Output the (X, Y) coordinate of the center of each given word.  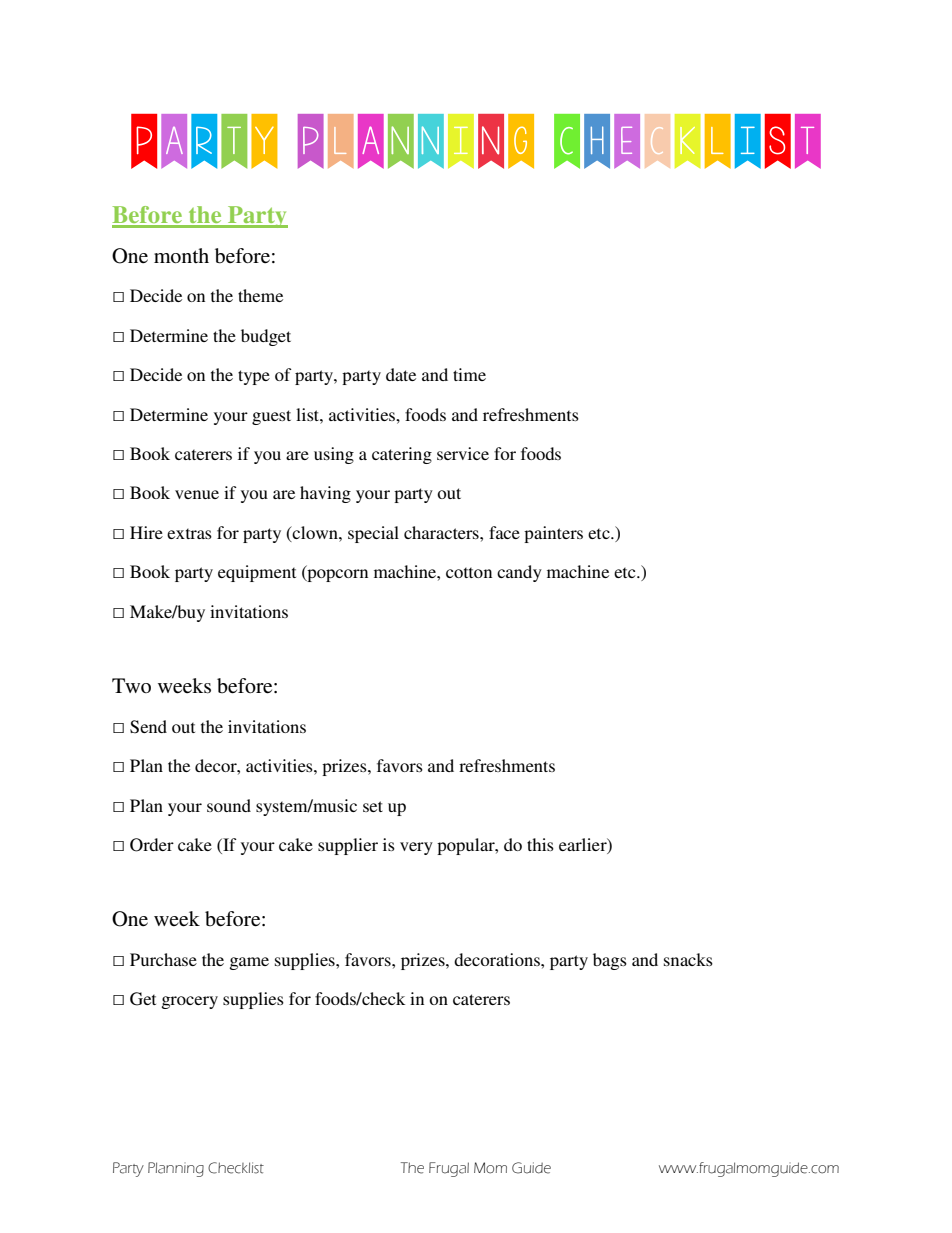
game (249, 963)
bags (610, 961)
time (469, 374)
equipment (257, 573)
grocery (190, 1002)
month (181, 256)
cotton (469, 572)
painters (553, 534)
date (401, 374)
